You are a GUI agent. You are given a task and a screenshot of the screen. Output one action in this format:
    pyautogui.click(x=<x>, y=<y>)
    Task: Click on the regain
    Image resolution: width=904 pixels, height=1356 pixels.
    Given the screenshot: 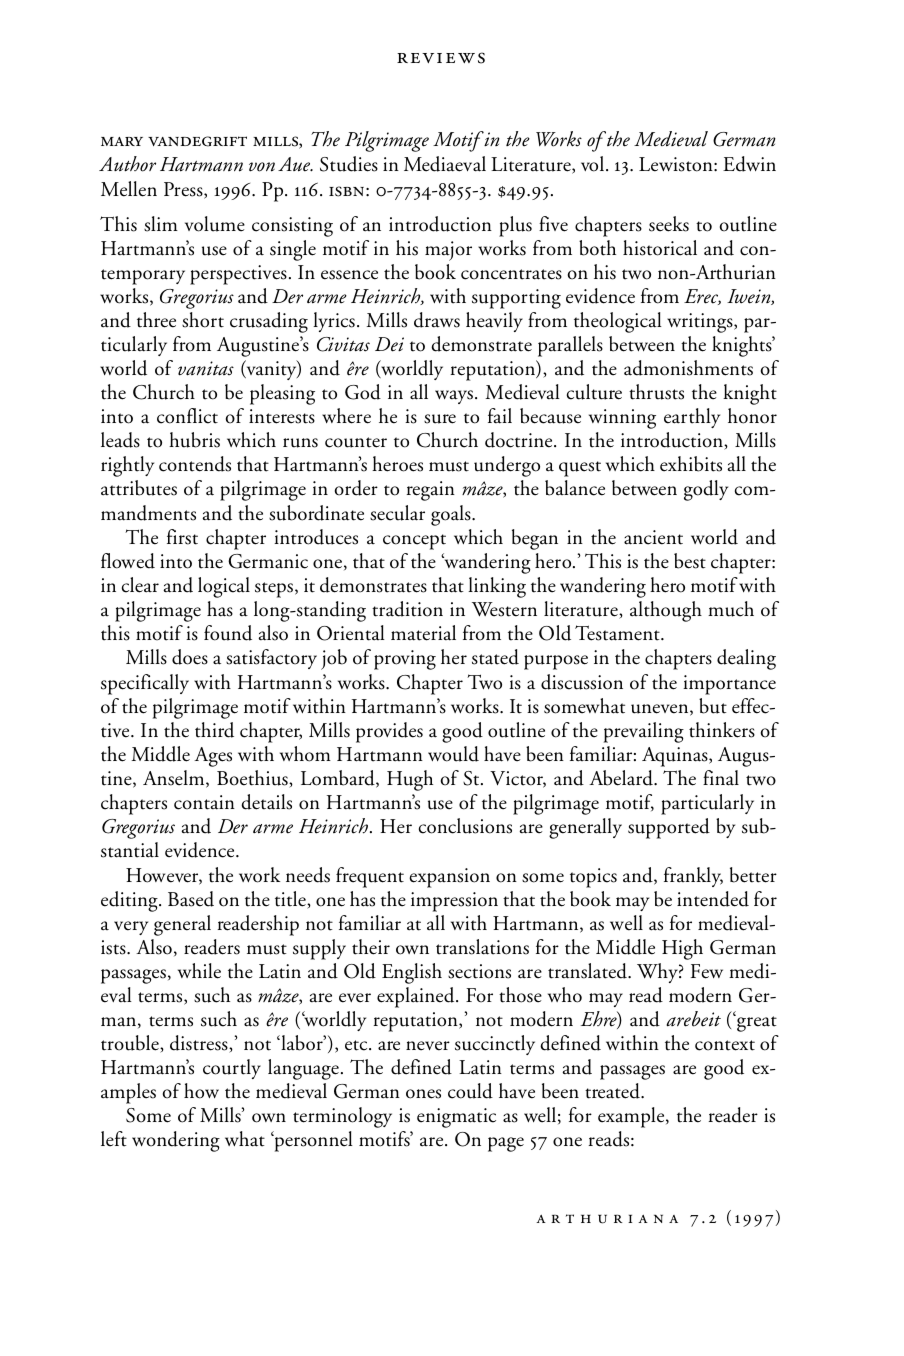 What is the action you would take?
    pyautogui.click(x=431, y=491)
